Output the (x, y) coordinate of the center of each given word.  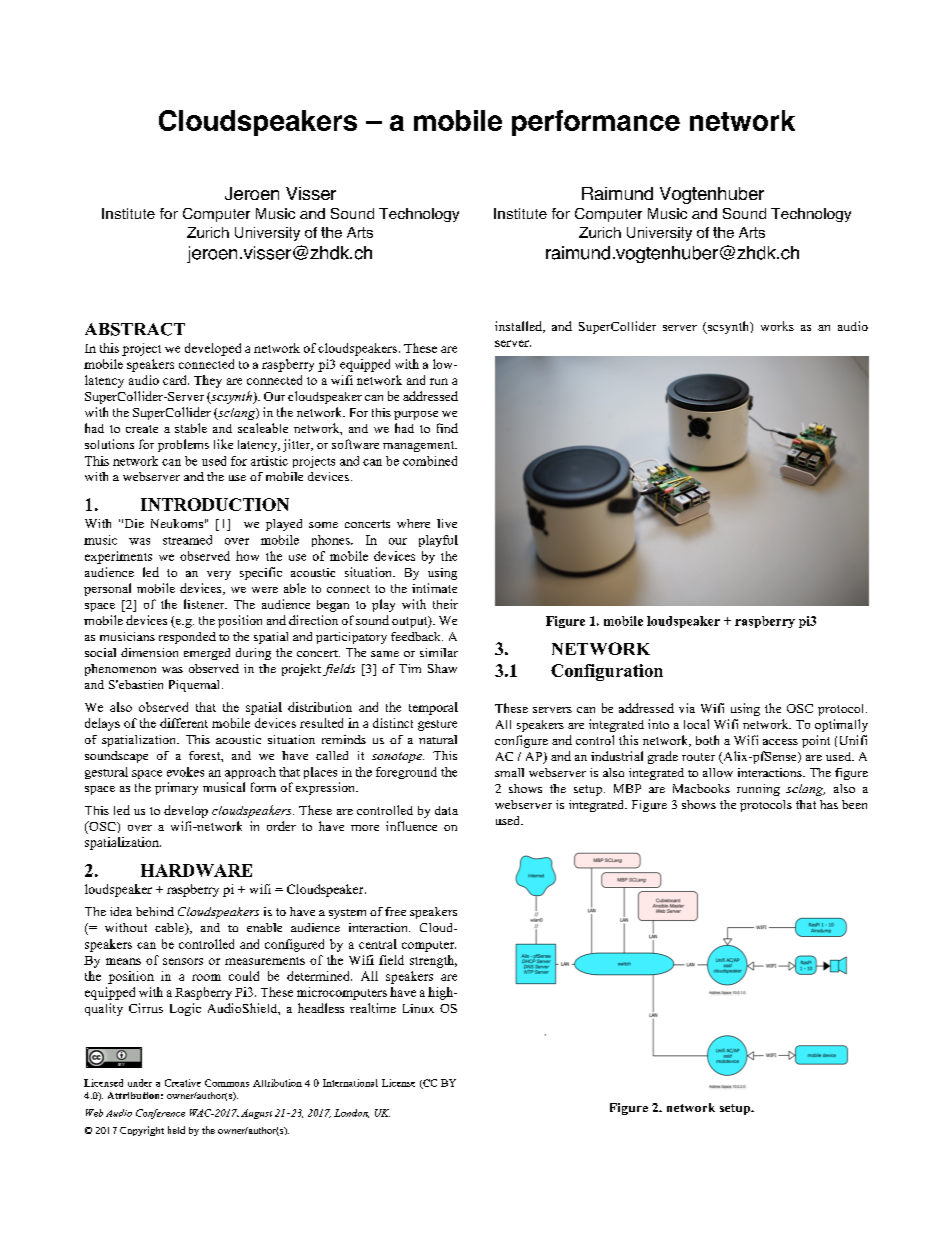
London (351, 1113)
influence (411, 826)
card (176, 380)
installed (519, 327)
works (777, 326)
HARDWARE (196, 870)
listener (205, 604)
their (445, 604)
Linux (418, 1008)
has (829, 804)
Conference (160, 1114)
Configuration (607, 672)
